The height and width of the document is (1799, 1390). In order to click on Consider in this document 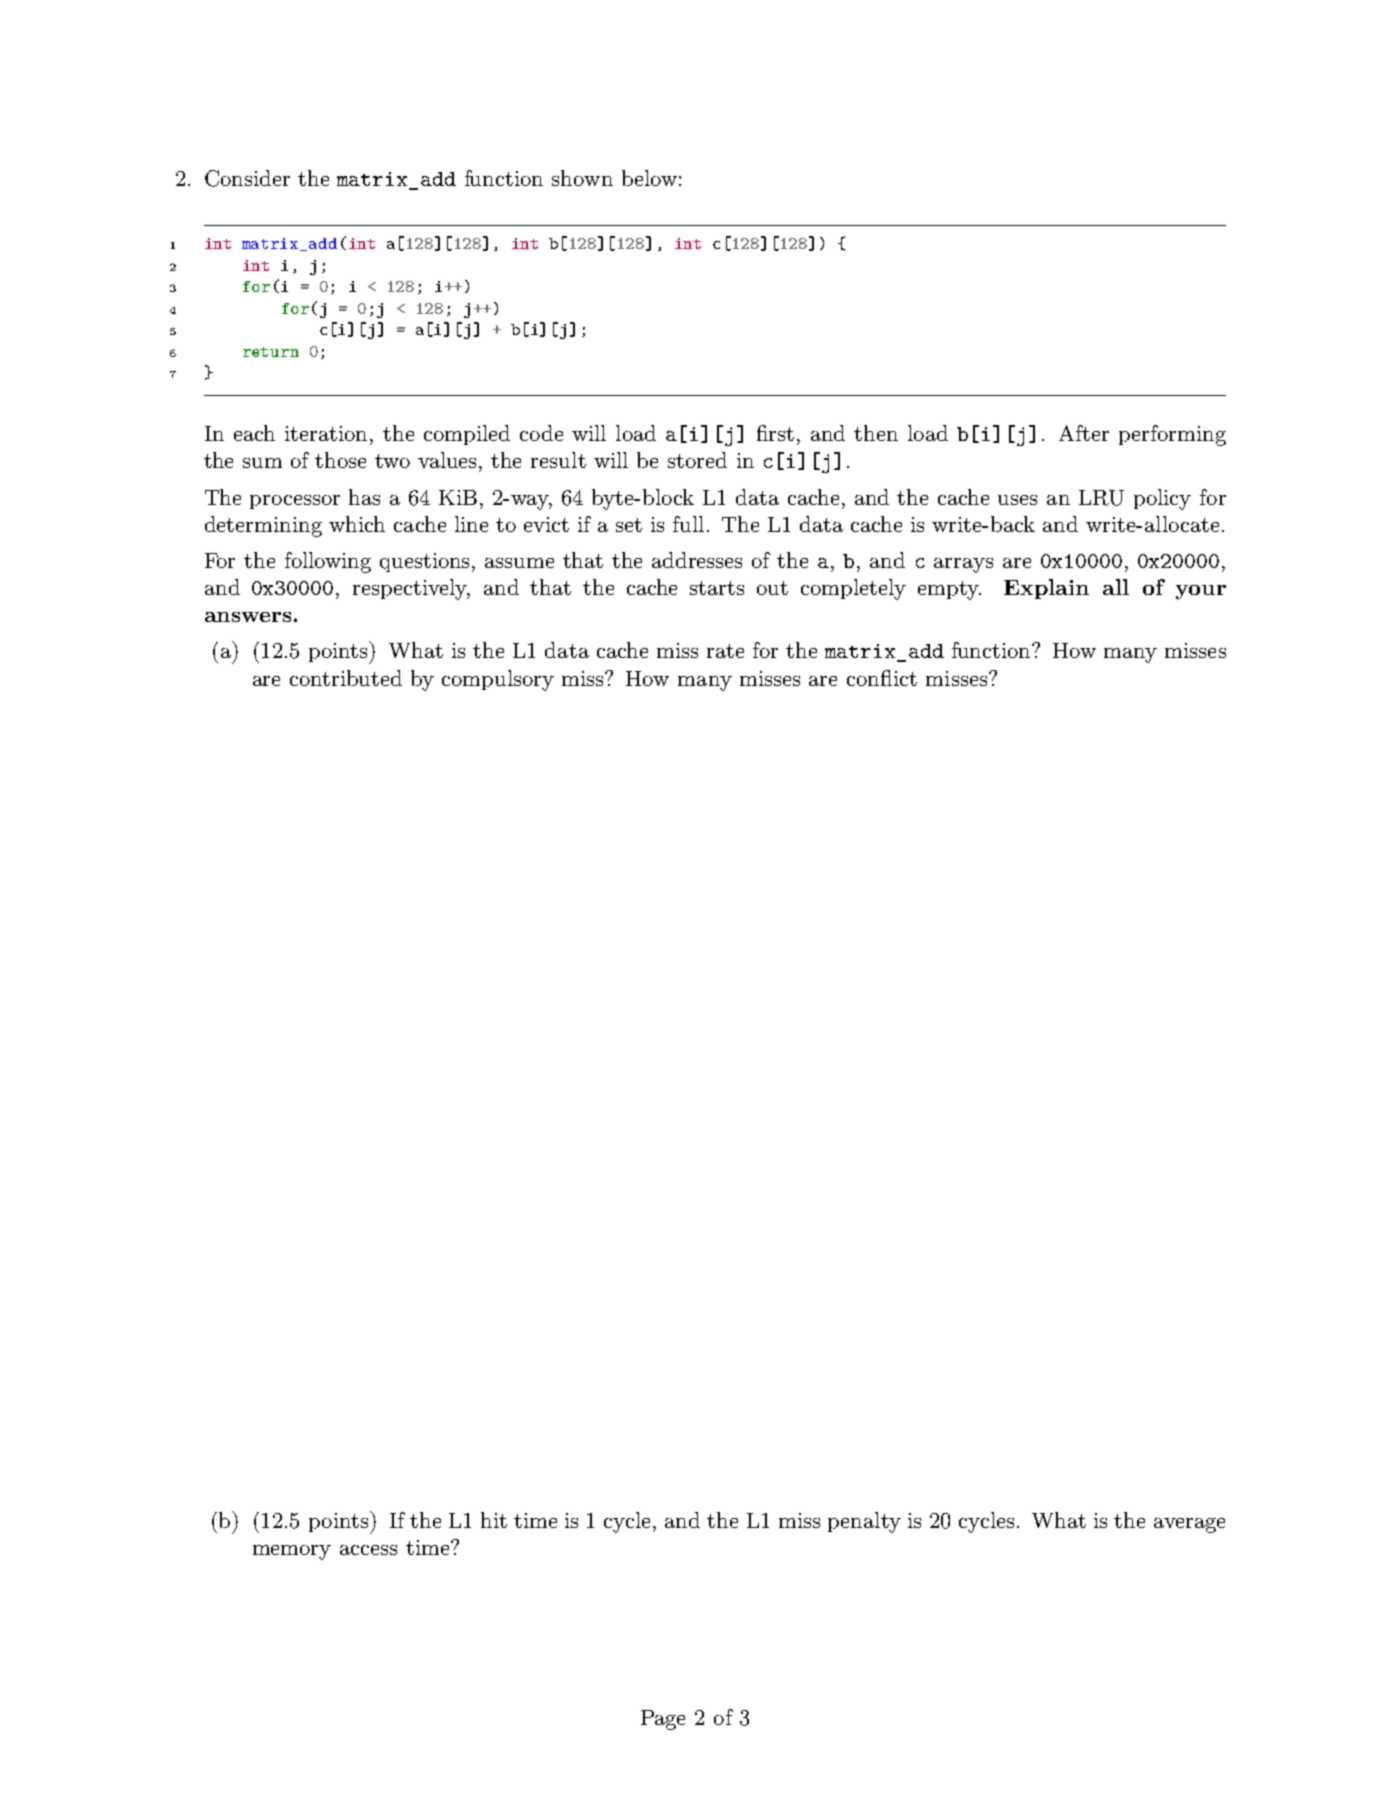, I will do `click(247, 178)`.
